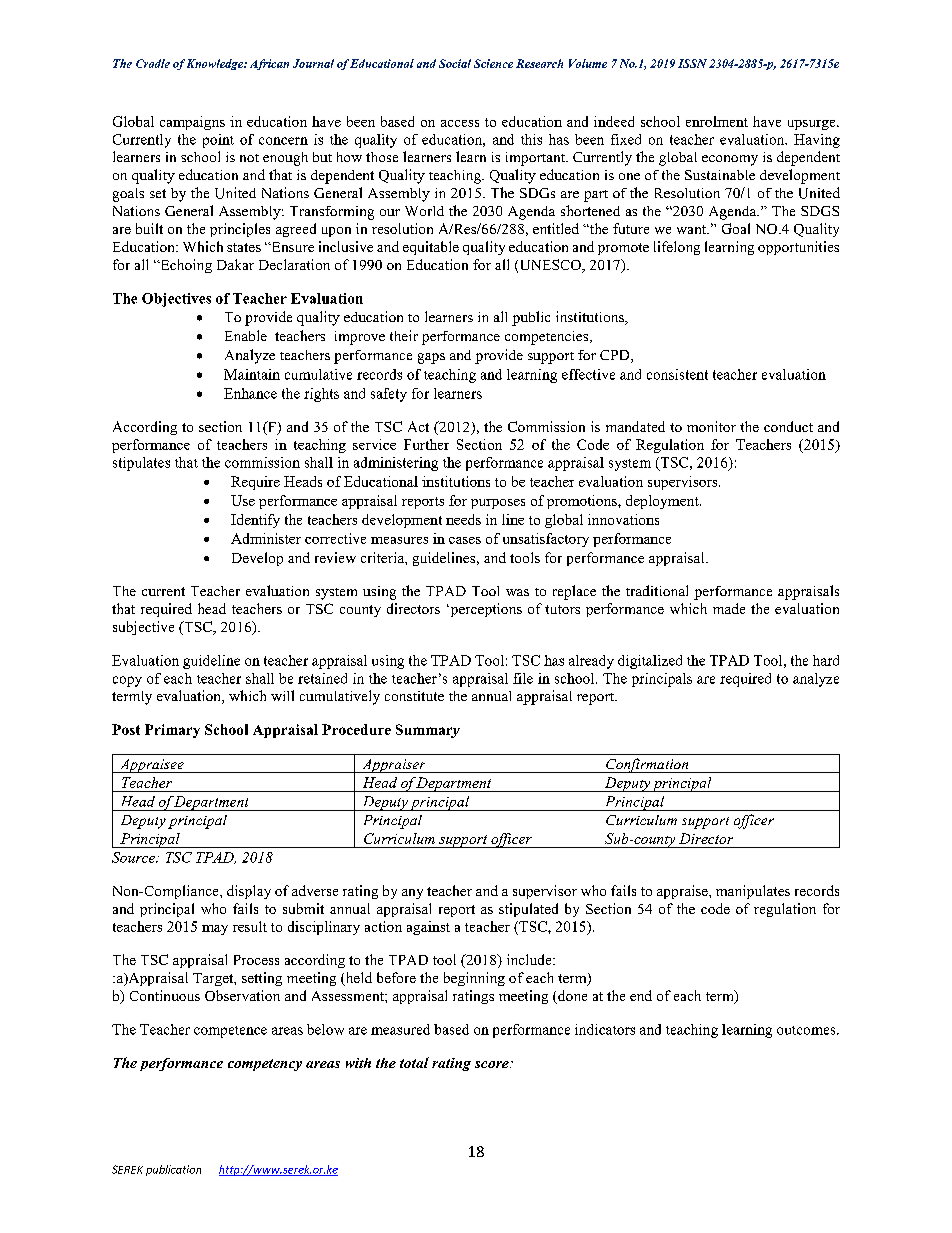  I want to click on made, so click(729, 608).
